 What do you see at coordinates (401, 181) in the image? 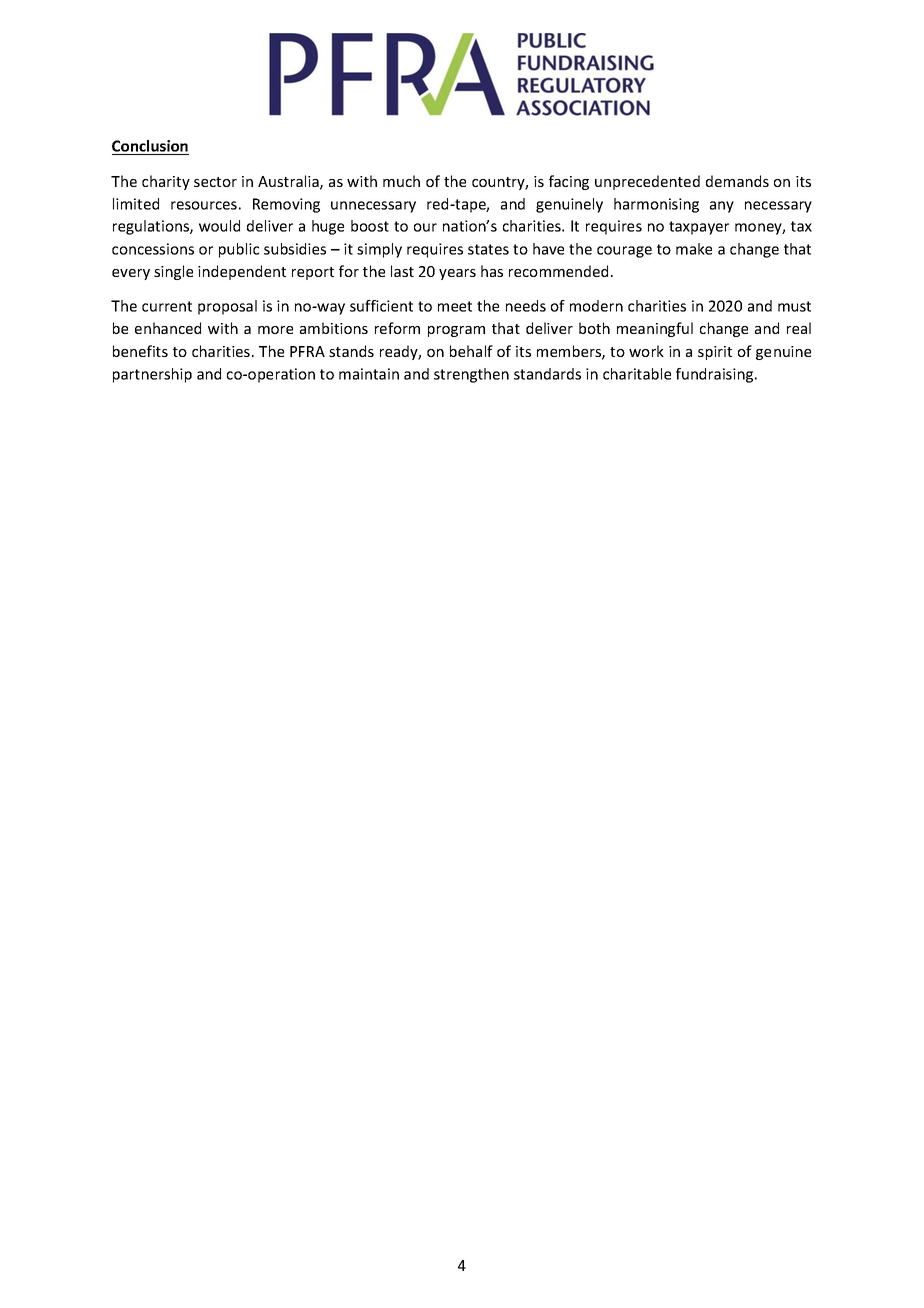
I see `much` at bounding box center [401, 181].
